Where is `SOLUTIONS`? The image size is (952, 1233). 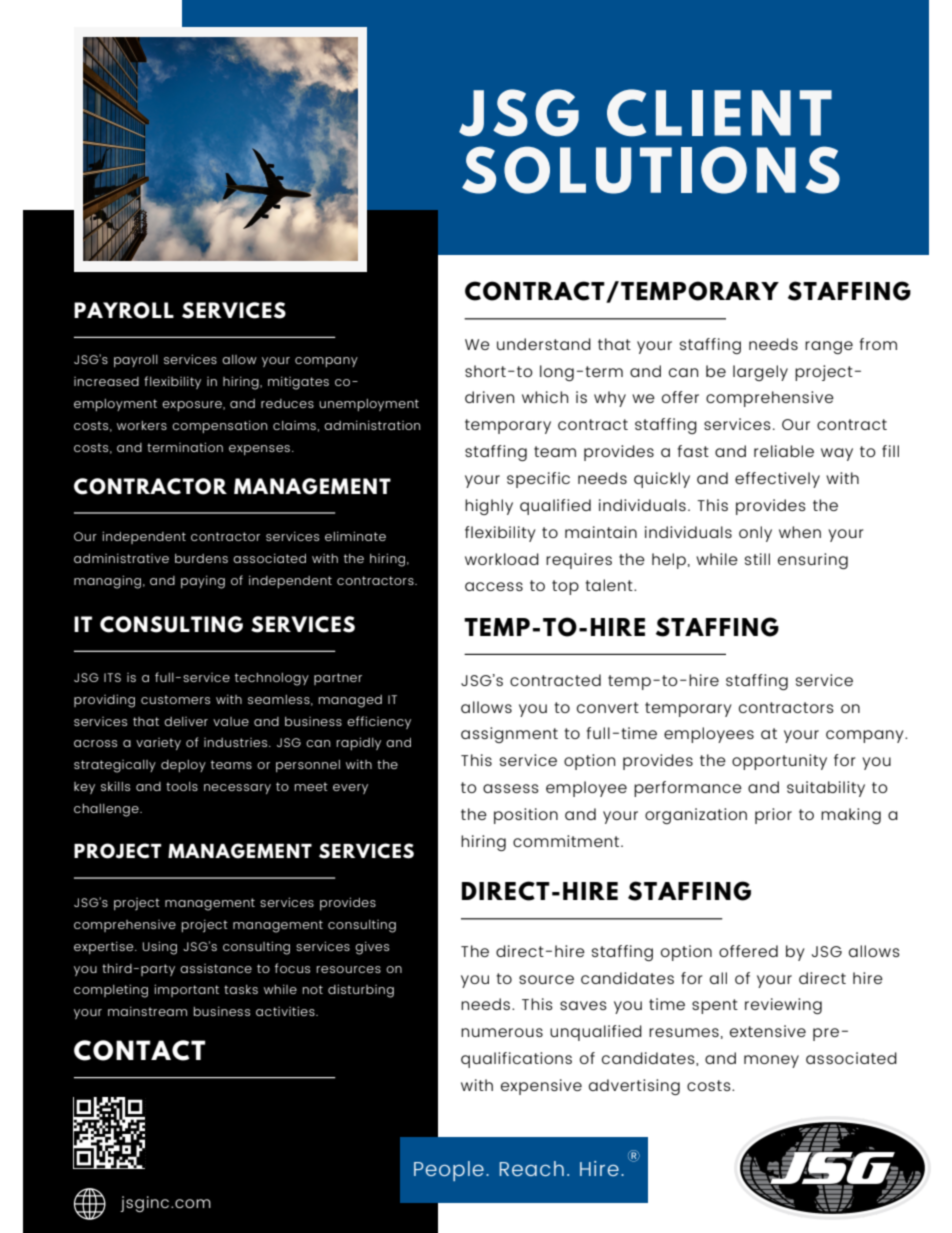 SOLUTIONS is located at coordinates (651, 170).
